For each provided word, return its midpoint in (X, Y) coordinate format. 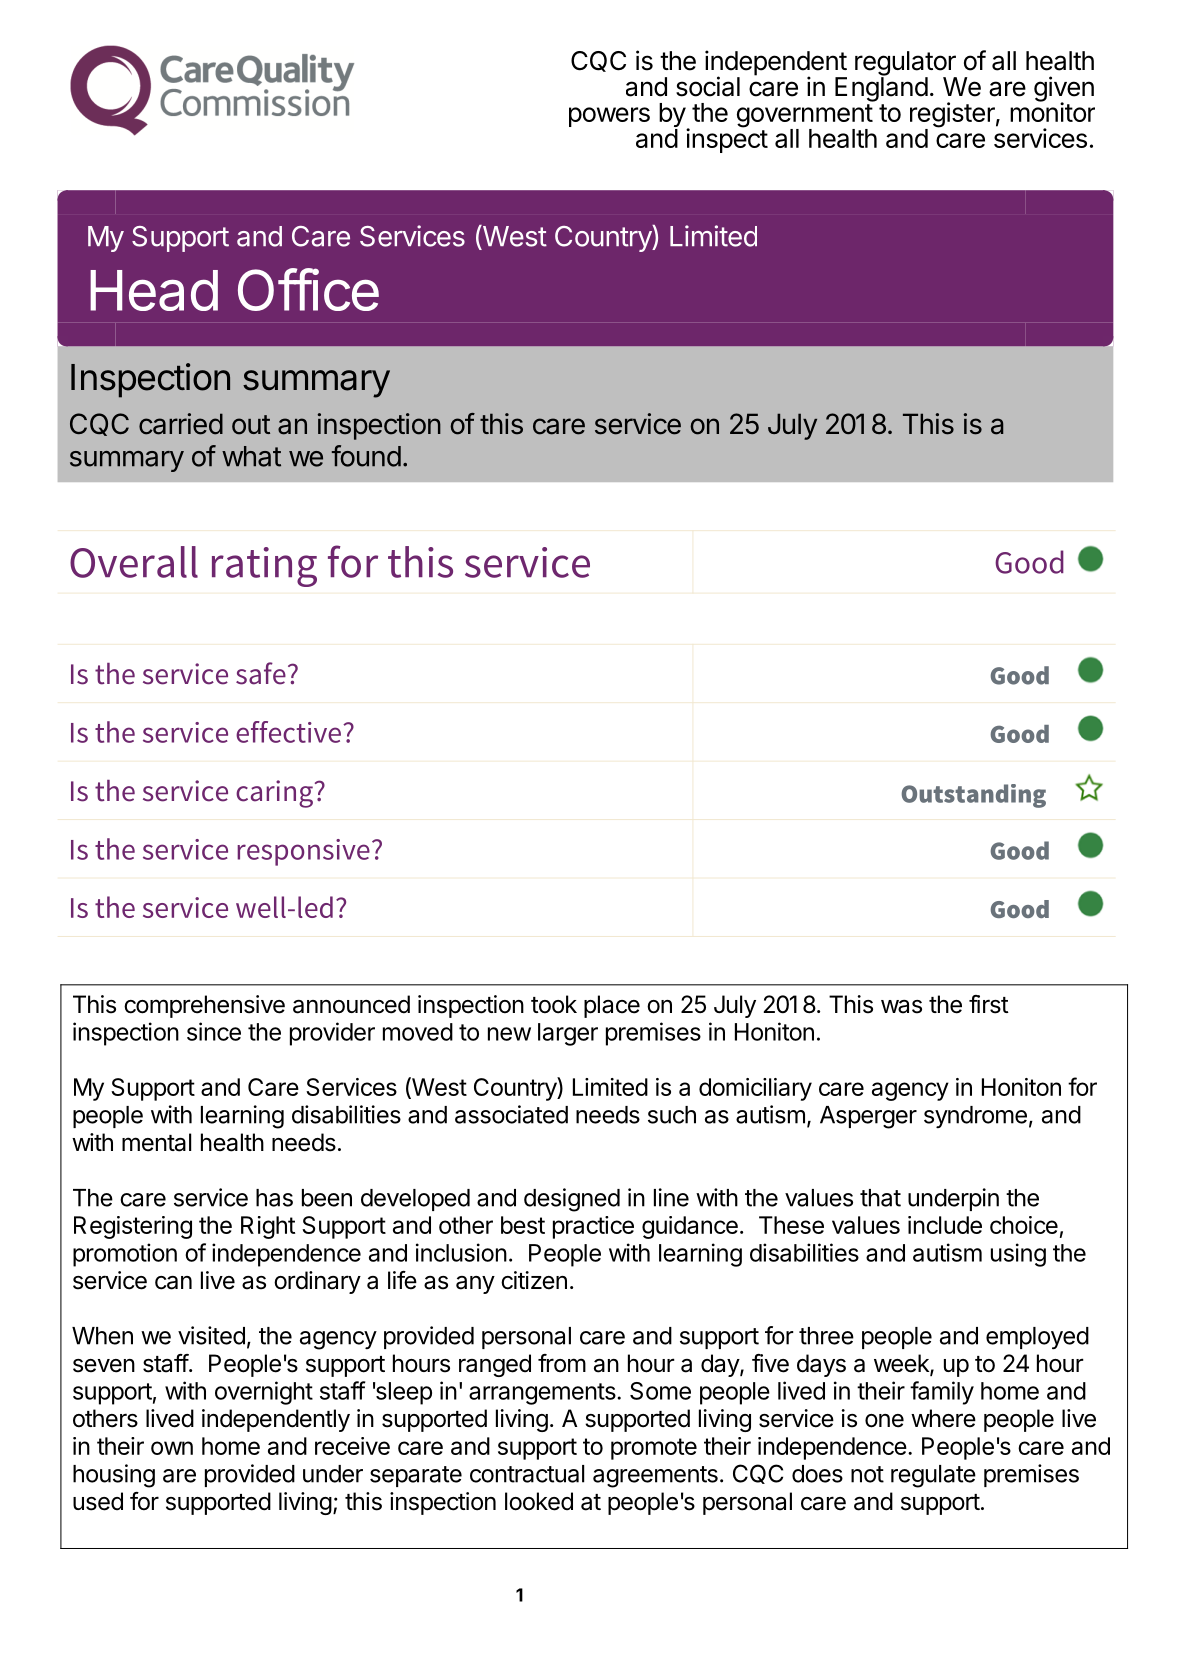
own (172, 1448)
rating (264, 567)
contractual (527, 1474)
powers (609, 117)
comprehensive (204, 1006)
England (881, 88)
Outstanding (974, 796)
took (554, 1004)
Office (308, 289)
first (989, 1004)
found (366, 456)
